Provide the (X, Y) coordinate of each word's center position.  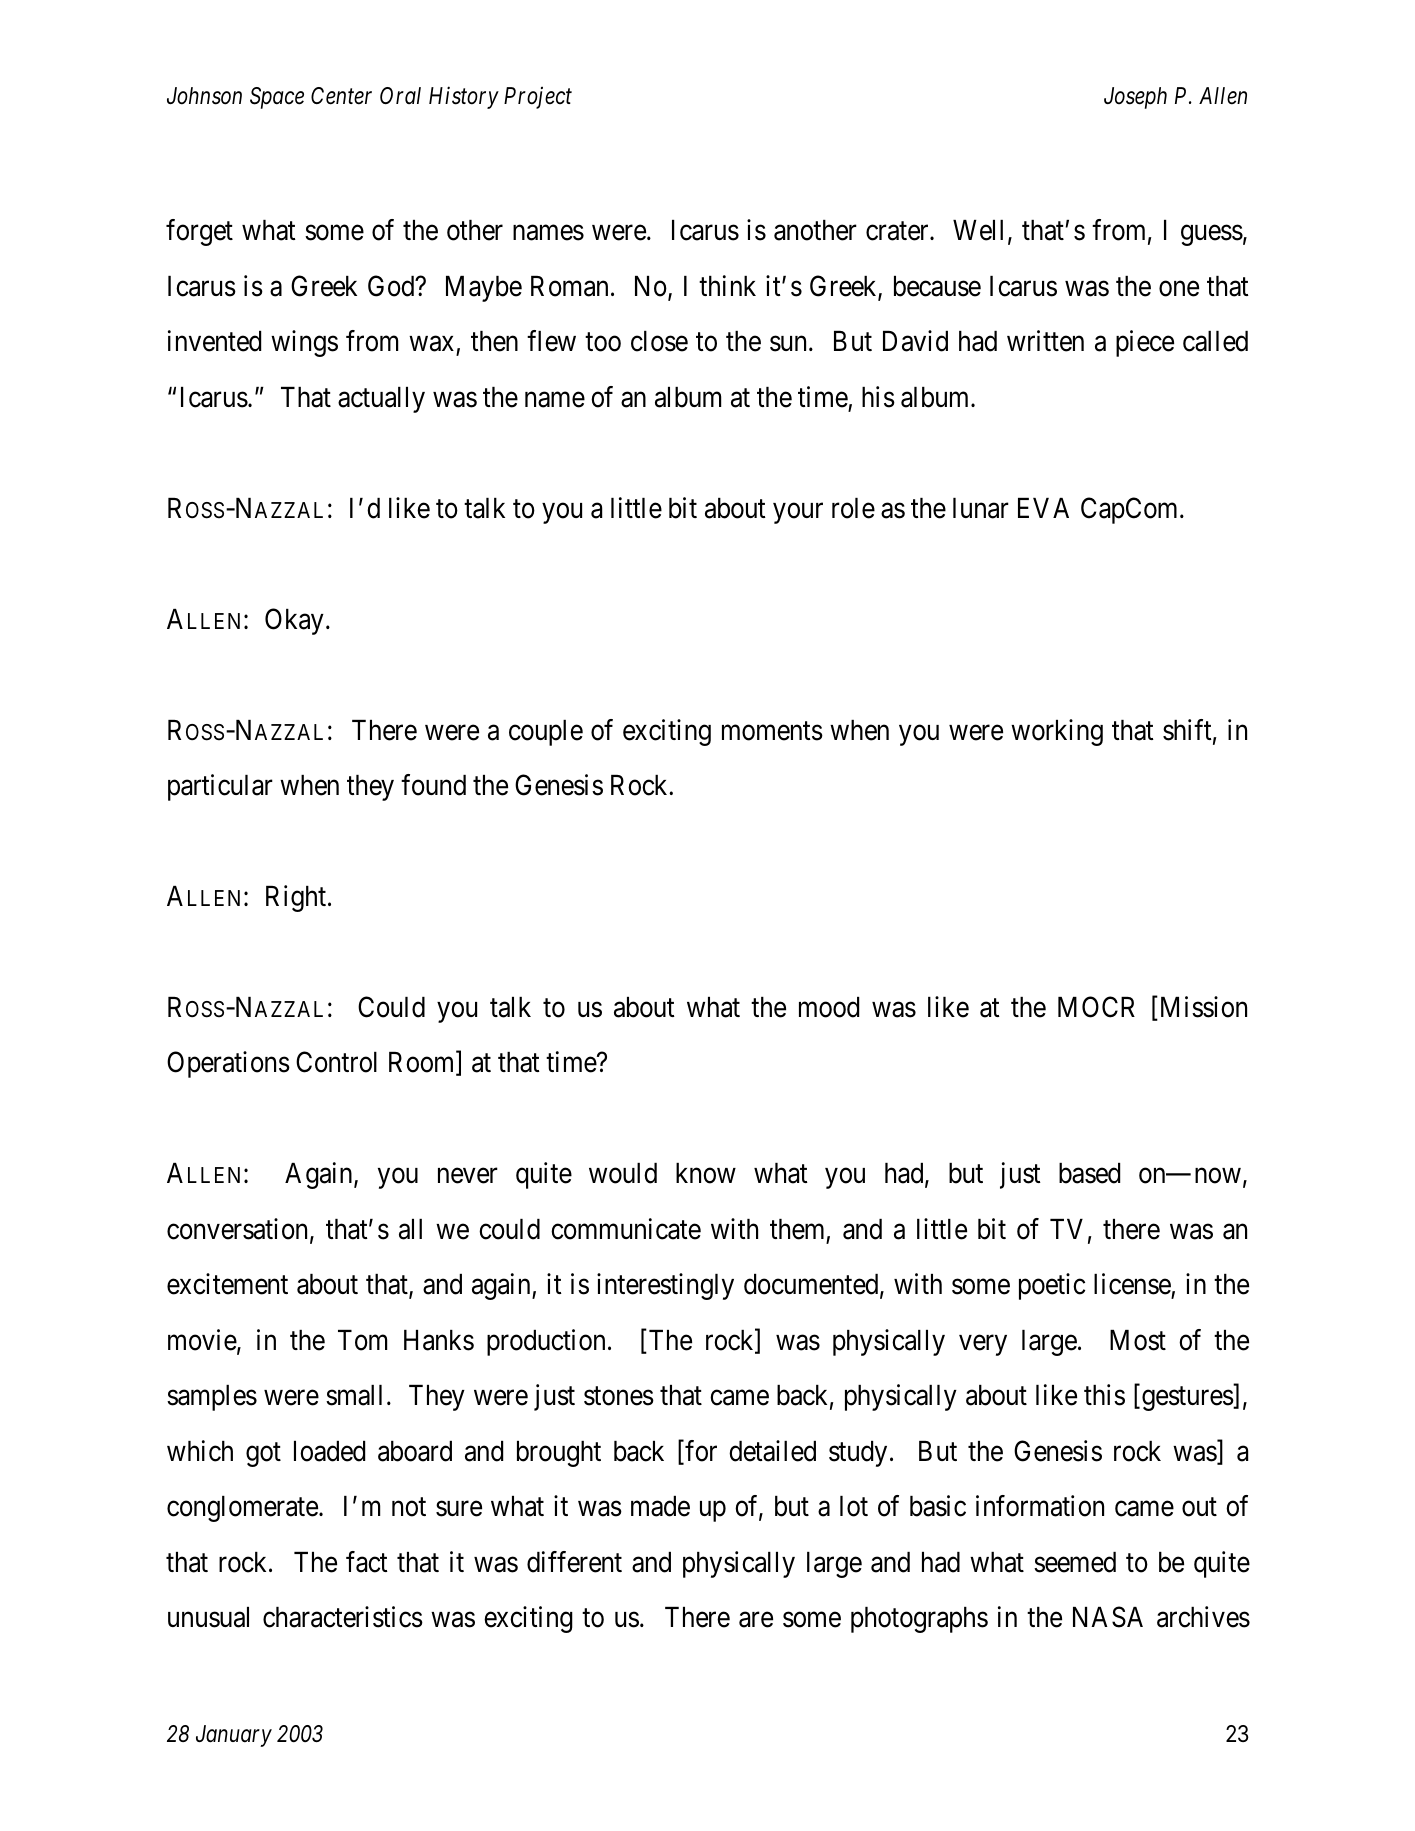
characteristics (343, 1617)
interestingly (665, 1286)
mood (829, 1007)
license (1133, 1285)
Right (296, 898)
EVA (1043, 508)
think (727, 285)
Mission (1202, 1008)
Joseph (1135, 98)
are (756, 1620)
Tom (362, 1340)
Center (341, 96)
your (798, 513)
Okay (294, 621)
